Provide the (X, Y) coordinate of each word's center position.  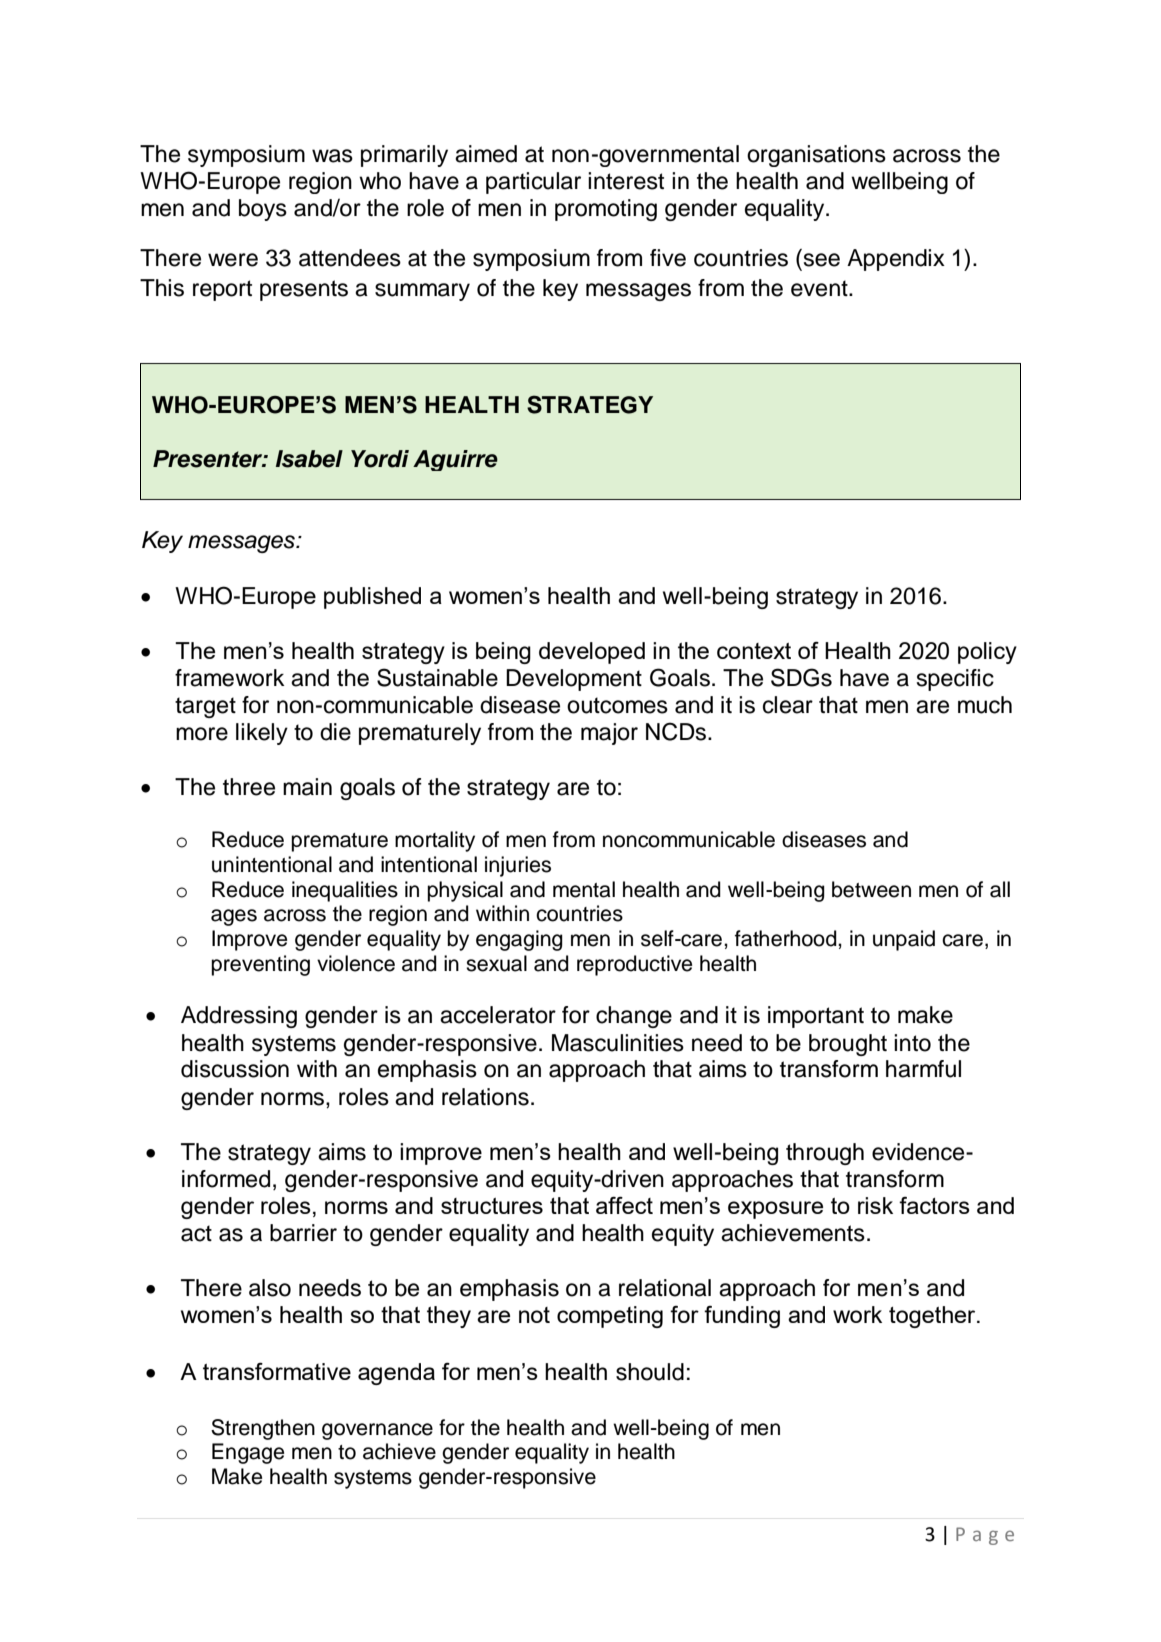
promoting (606, 210)
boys (263, 210)
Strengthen (263, 1429)
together (933, 1317)
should (650, 1372)
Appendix (896, 260)
